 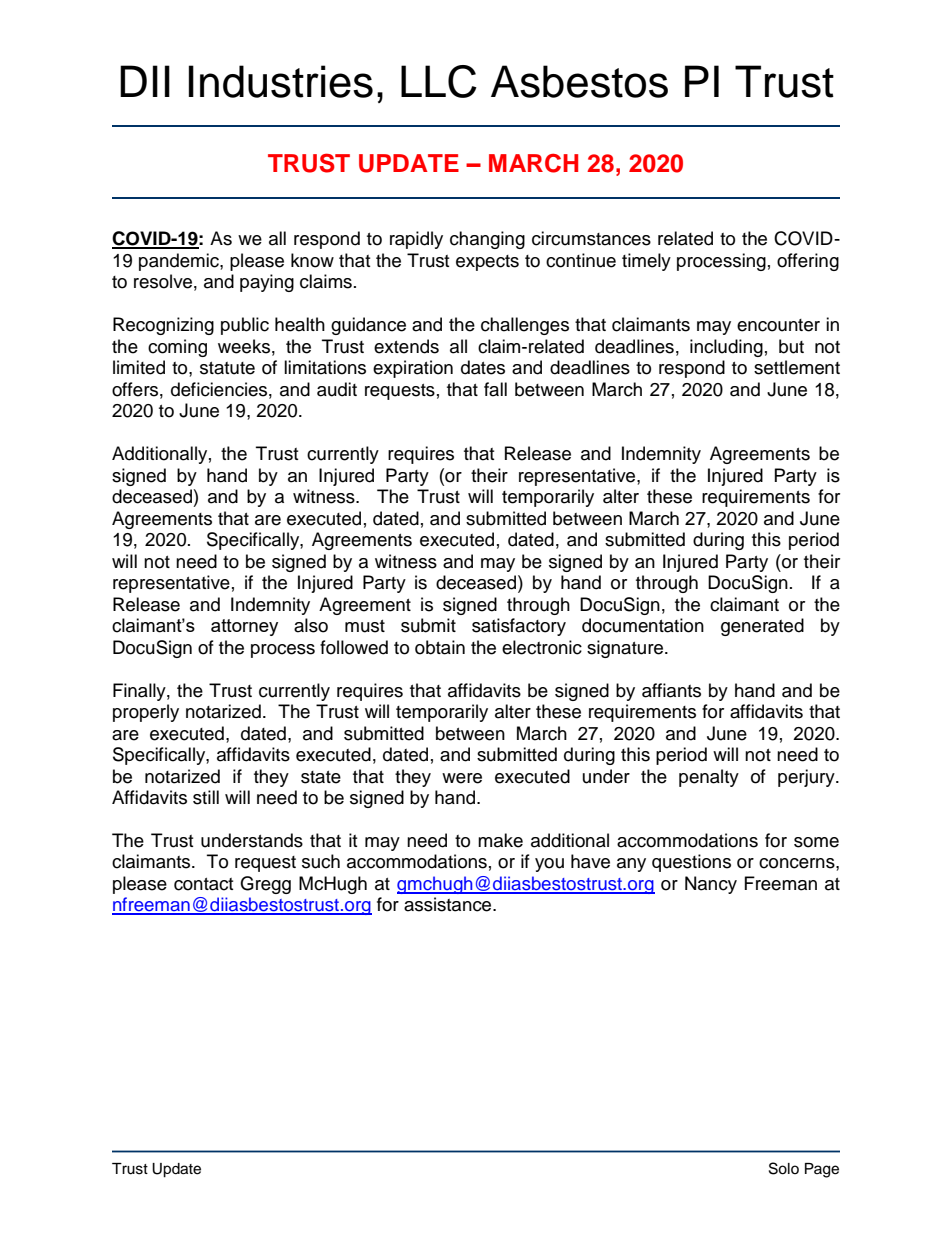 I want to click on Solo, so click(x=784, y=1168).
